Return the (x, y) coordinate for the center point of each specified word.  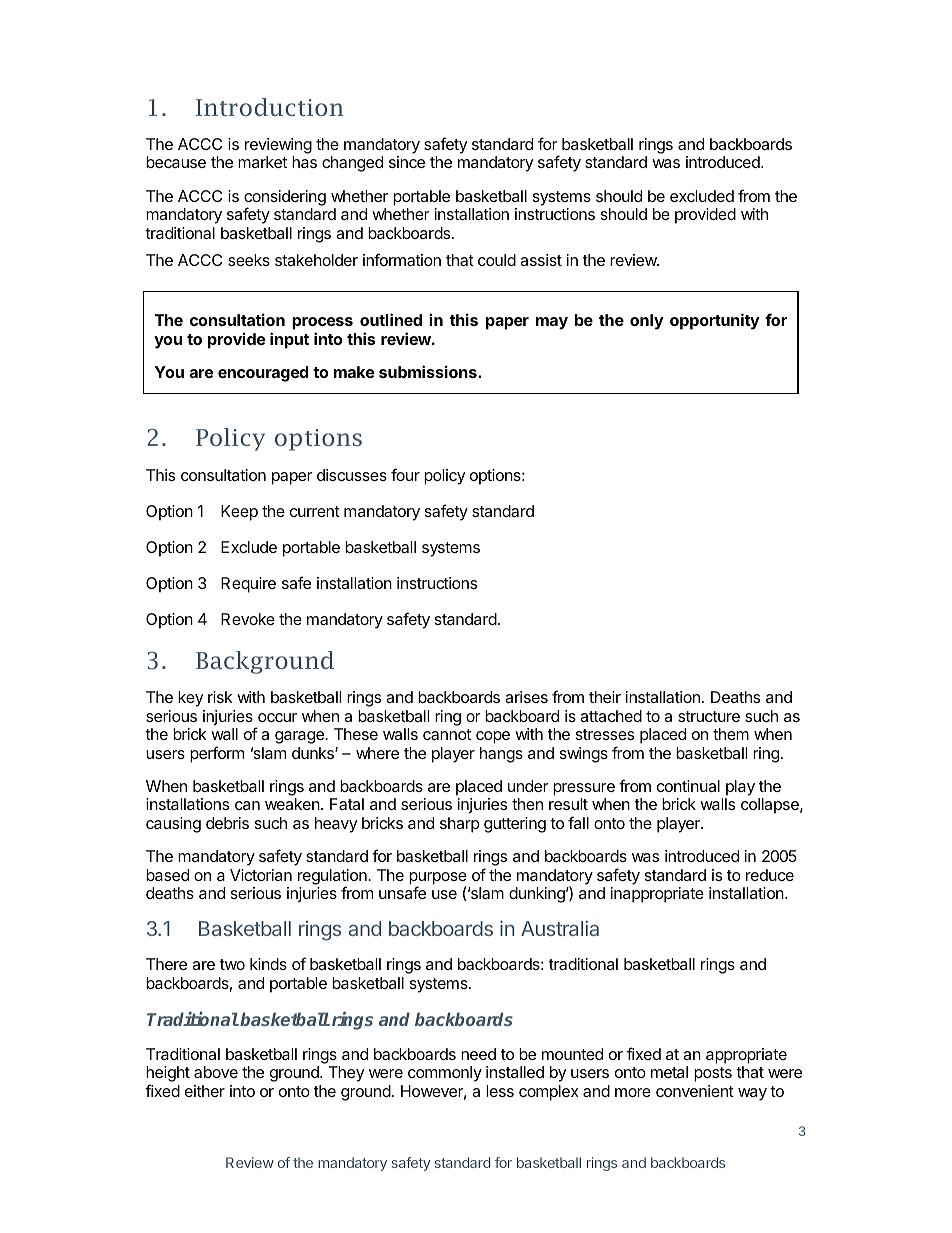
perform (217, 754)
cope (493, 737)
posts (713, 1074)
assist (541, 260)
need (478, 1054)
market (262, 162)
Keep (239, 513)
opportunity (715, 321)
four (405, 474)
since (407, 162)
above (216, 1072)
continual (688, 786)
